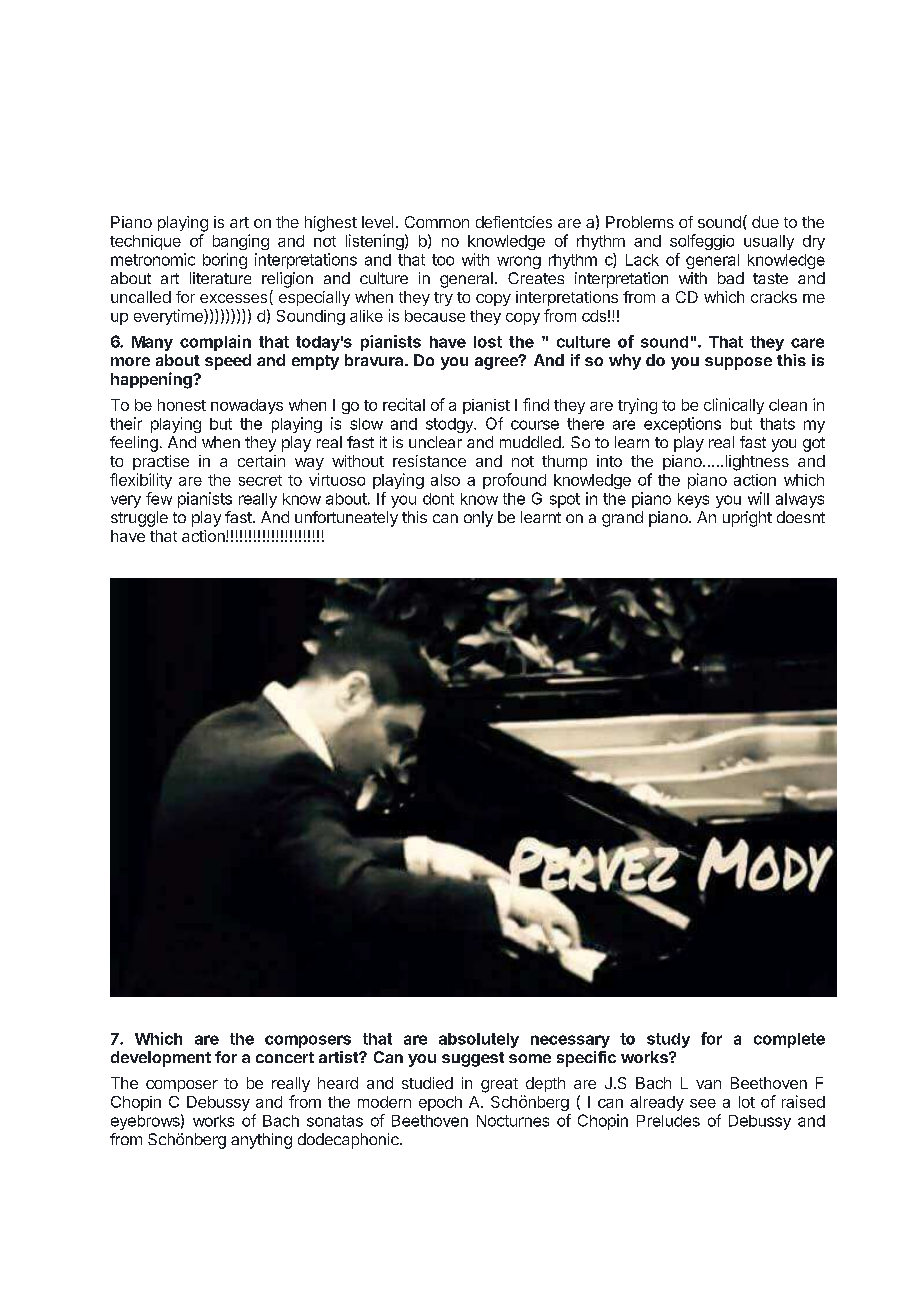 The width and height of the page is (924, 1308). Describe the element at coordinates (758, 498) in the page. I see `will` at that location.
